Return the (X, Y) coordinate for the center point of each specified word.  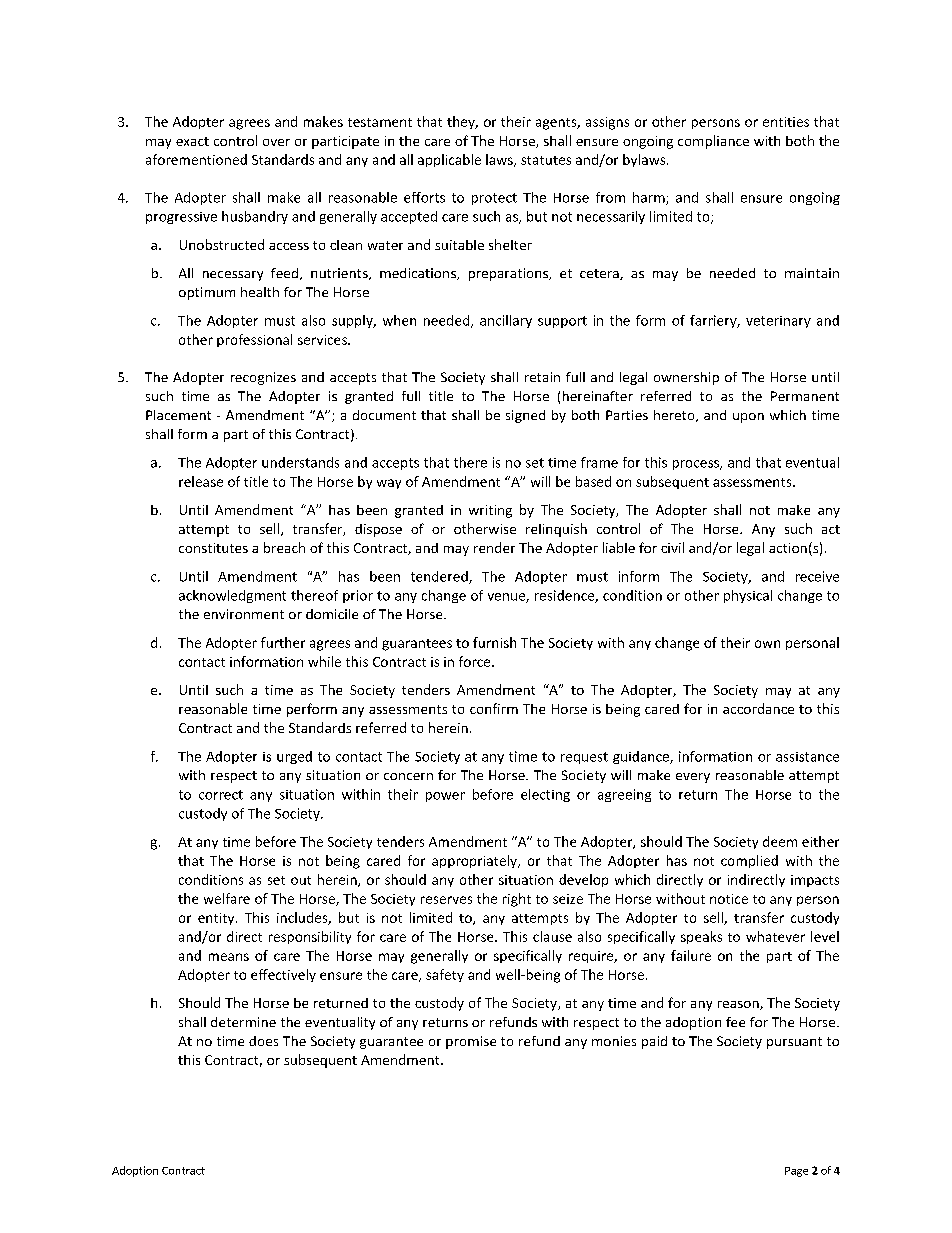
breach (284, 547)
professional (254, 340)
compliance (713, 142)
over (276, 142)
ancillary (506, 321)
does (263, 1041)
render (494, 547)
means (229, 957)
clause (552, 936)
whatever (775, 936)
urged (294, 757)
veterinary (778, 322)
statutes (546, 160)
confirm (494, 708)
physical (748, 596)
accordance (758, 708)
